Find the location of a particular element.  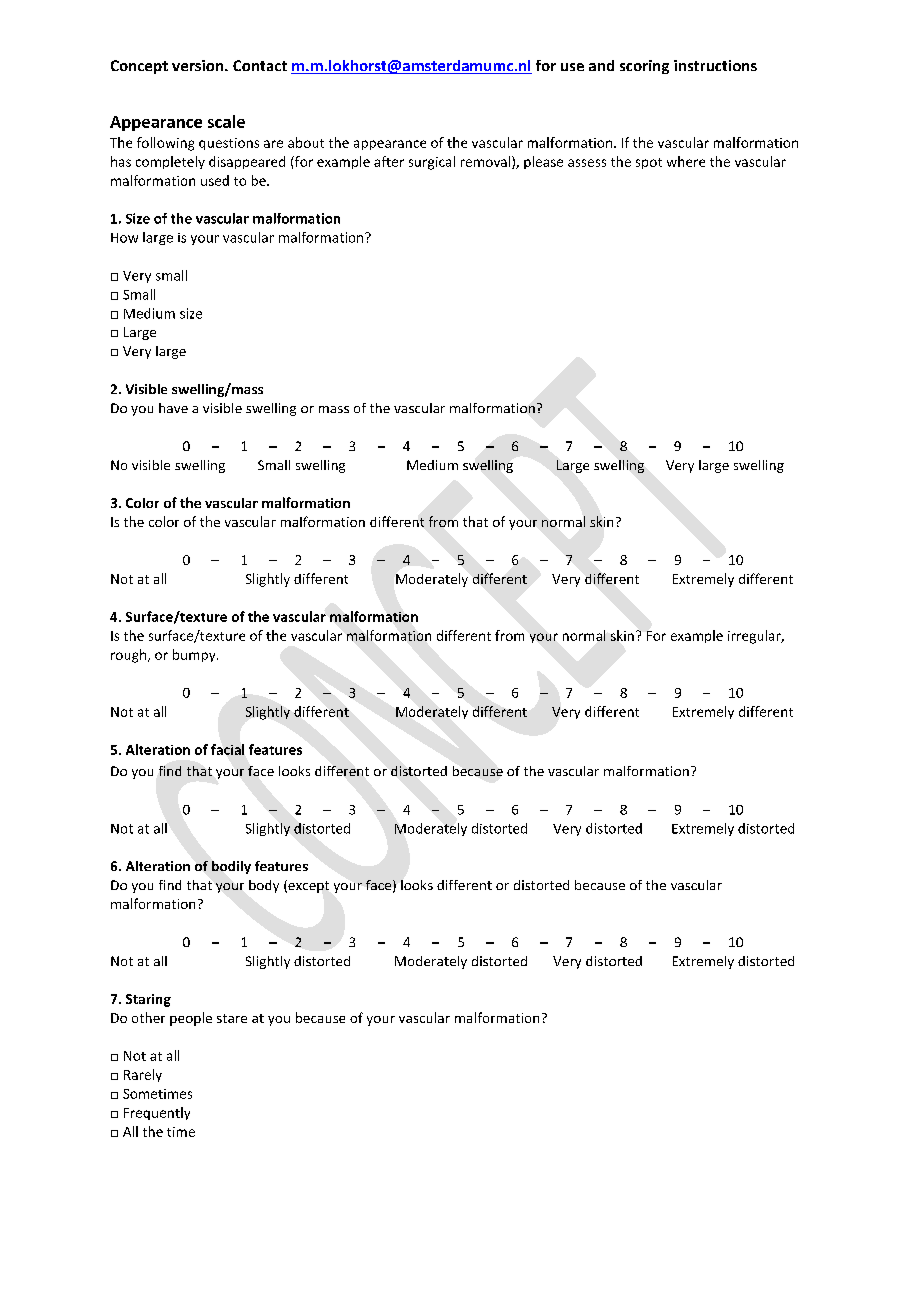

after is located at coordinates (389, 161).
